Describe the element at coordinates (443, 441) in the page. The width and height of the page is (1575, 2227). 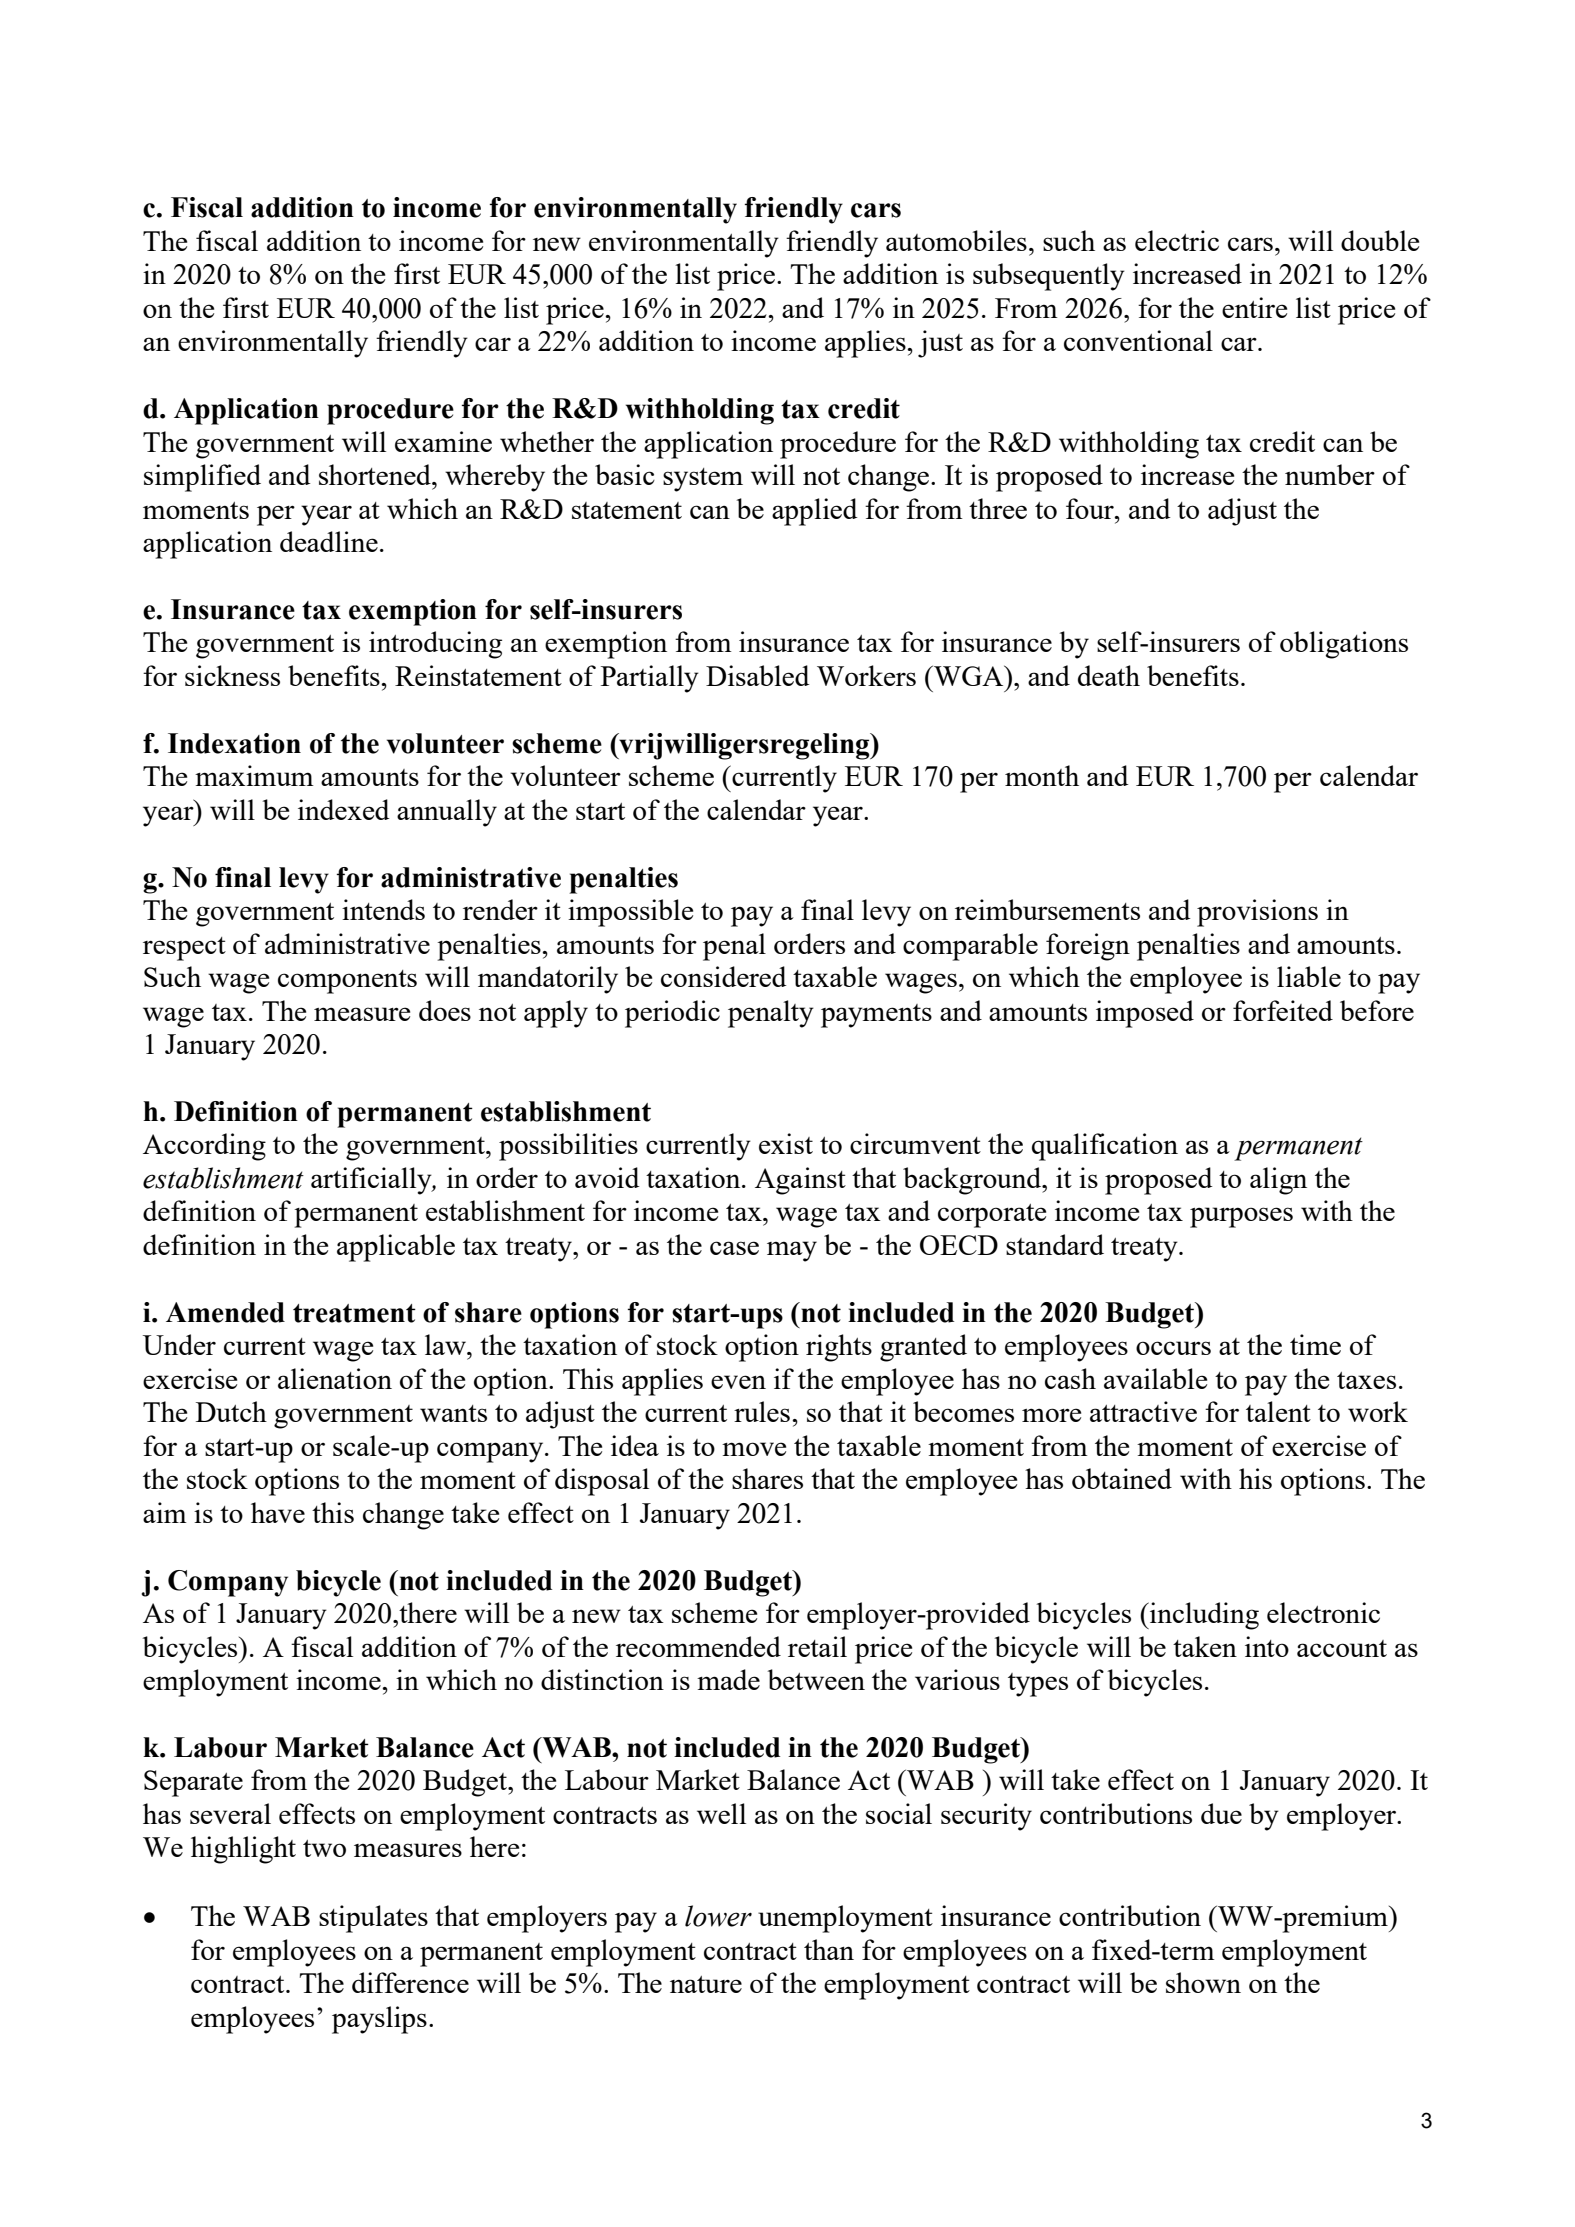
I see `examine` at that location.
